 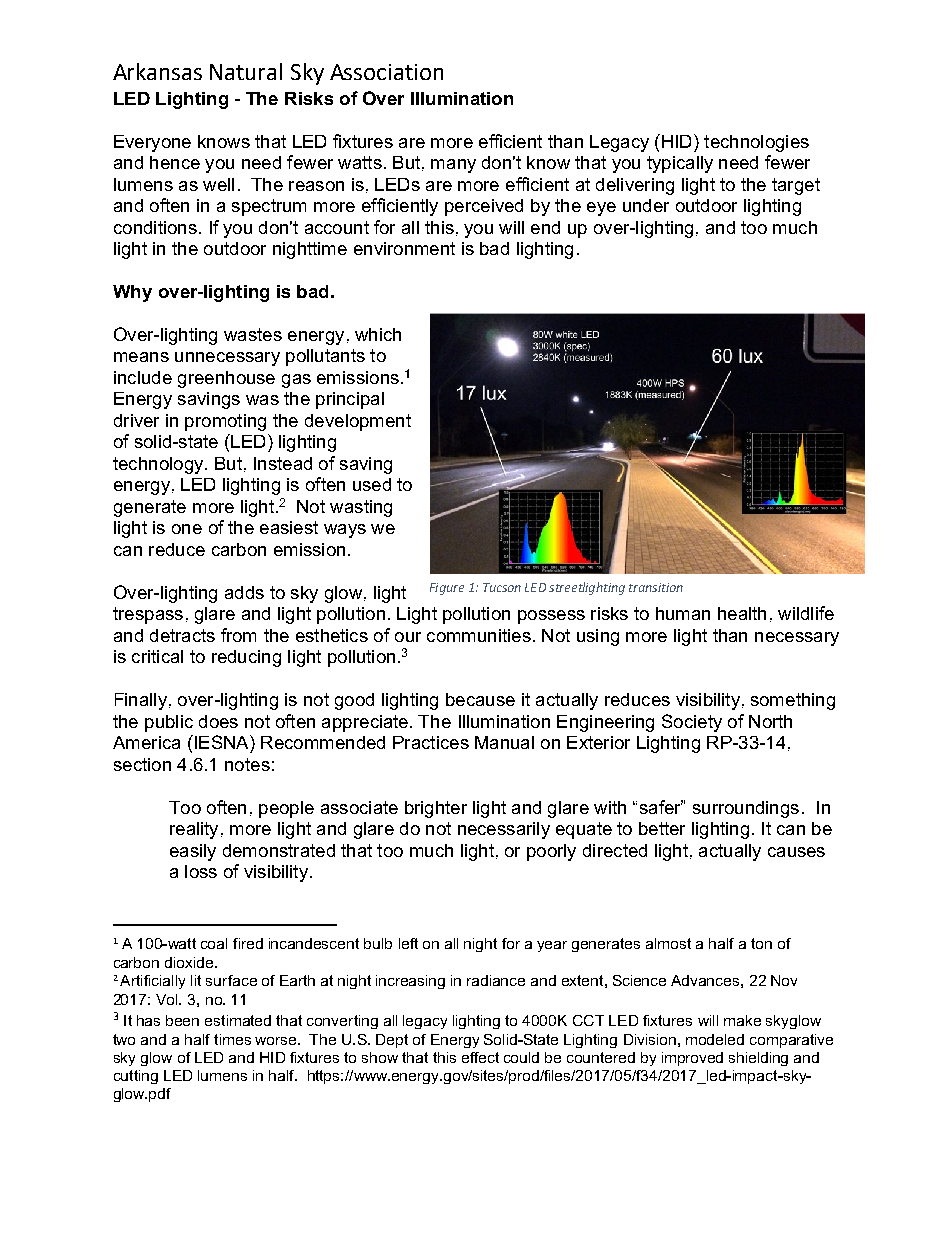 I want to click on Natural, so click(x=246, y=71).
